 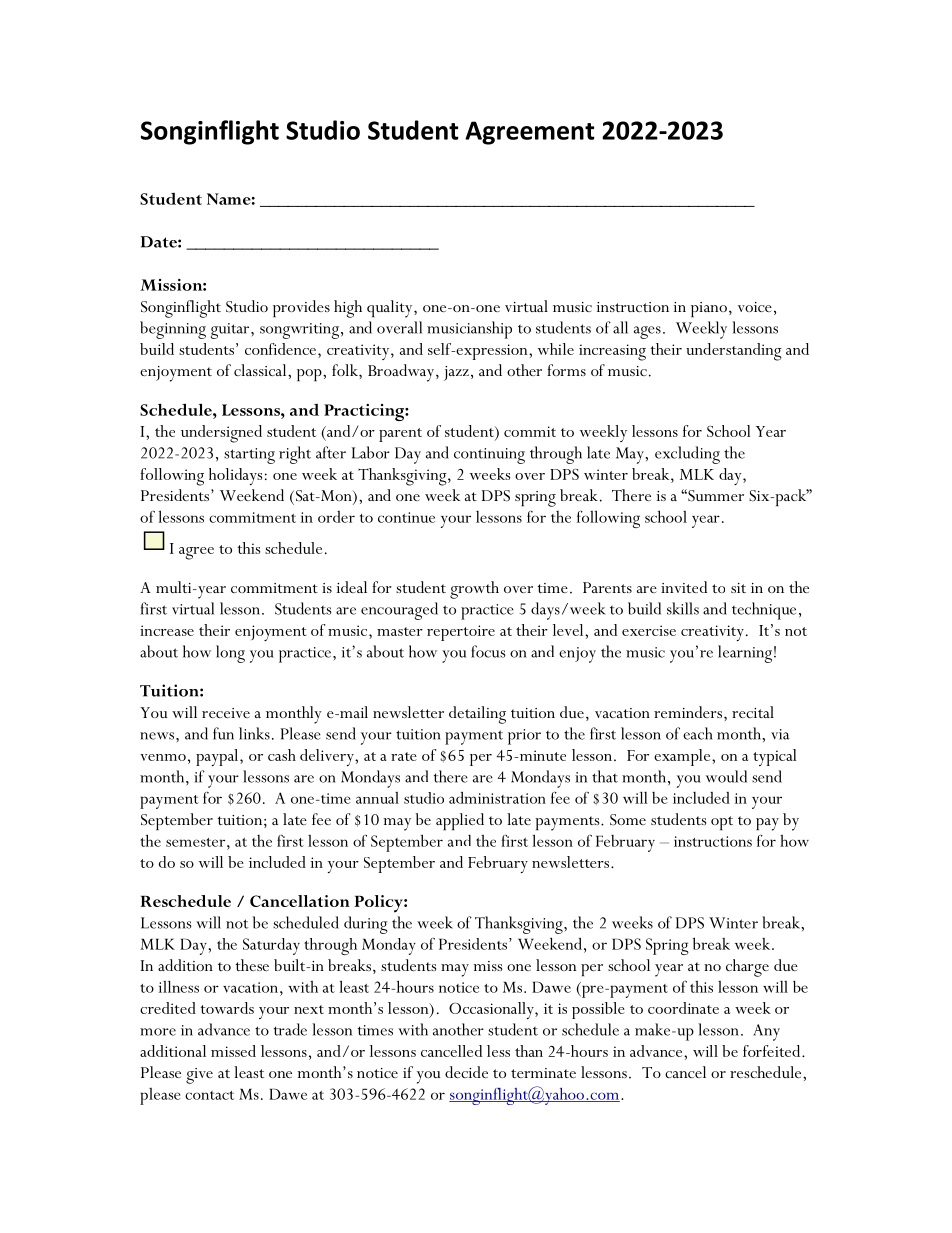 What do you see at coordinates (456, 373) in the screenshot?
I see `jazz` at bounding box center [456, 373].
